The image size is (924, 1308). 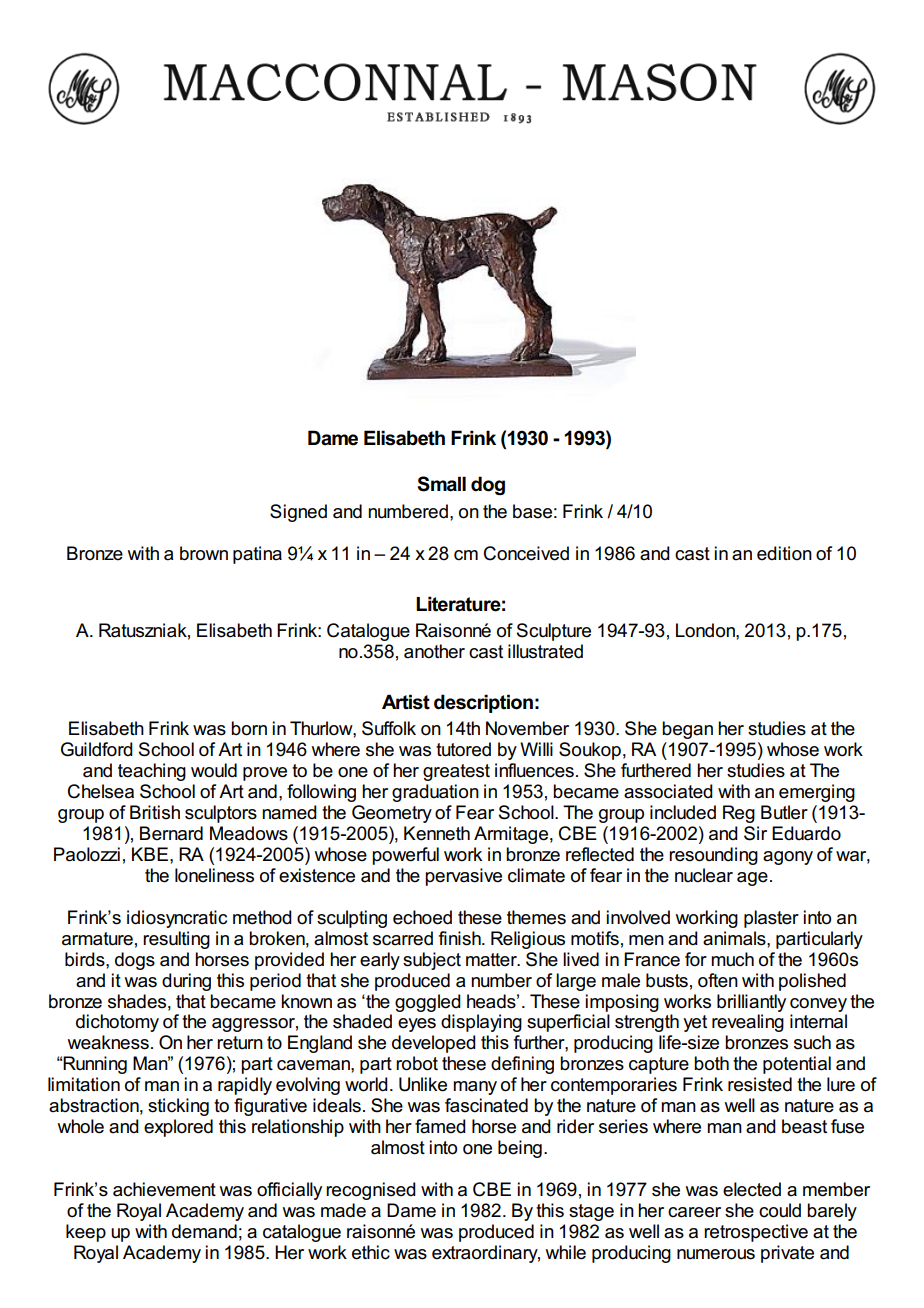 What do you see at coordinates (739, 814) in the image?
I see `Reg` at bounding box center [739, 814].
